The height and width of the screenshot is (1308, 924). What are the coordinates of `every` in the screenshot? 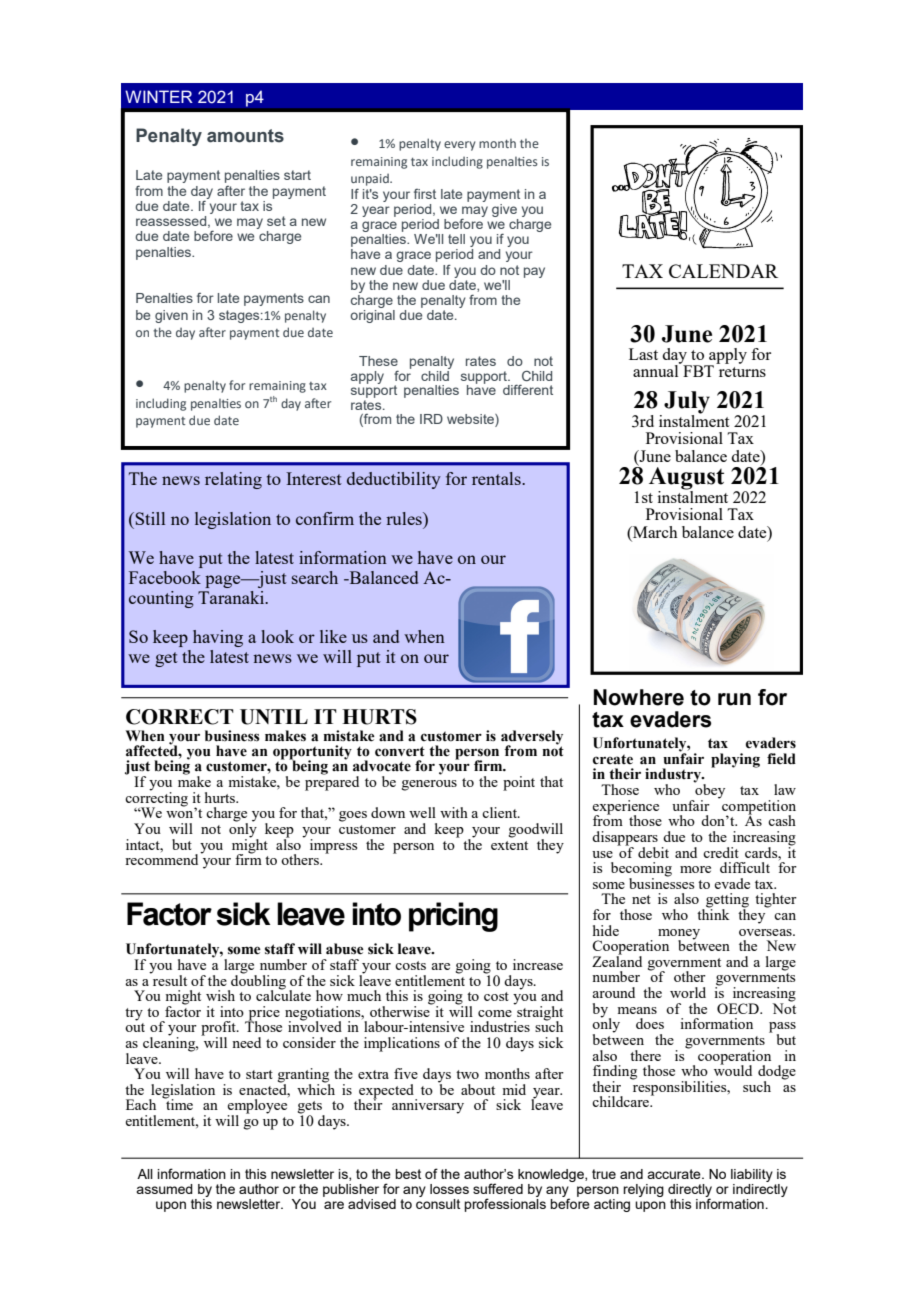 It's located at (460, 146).
